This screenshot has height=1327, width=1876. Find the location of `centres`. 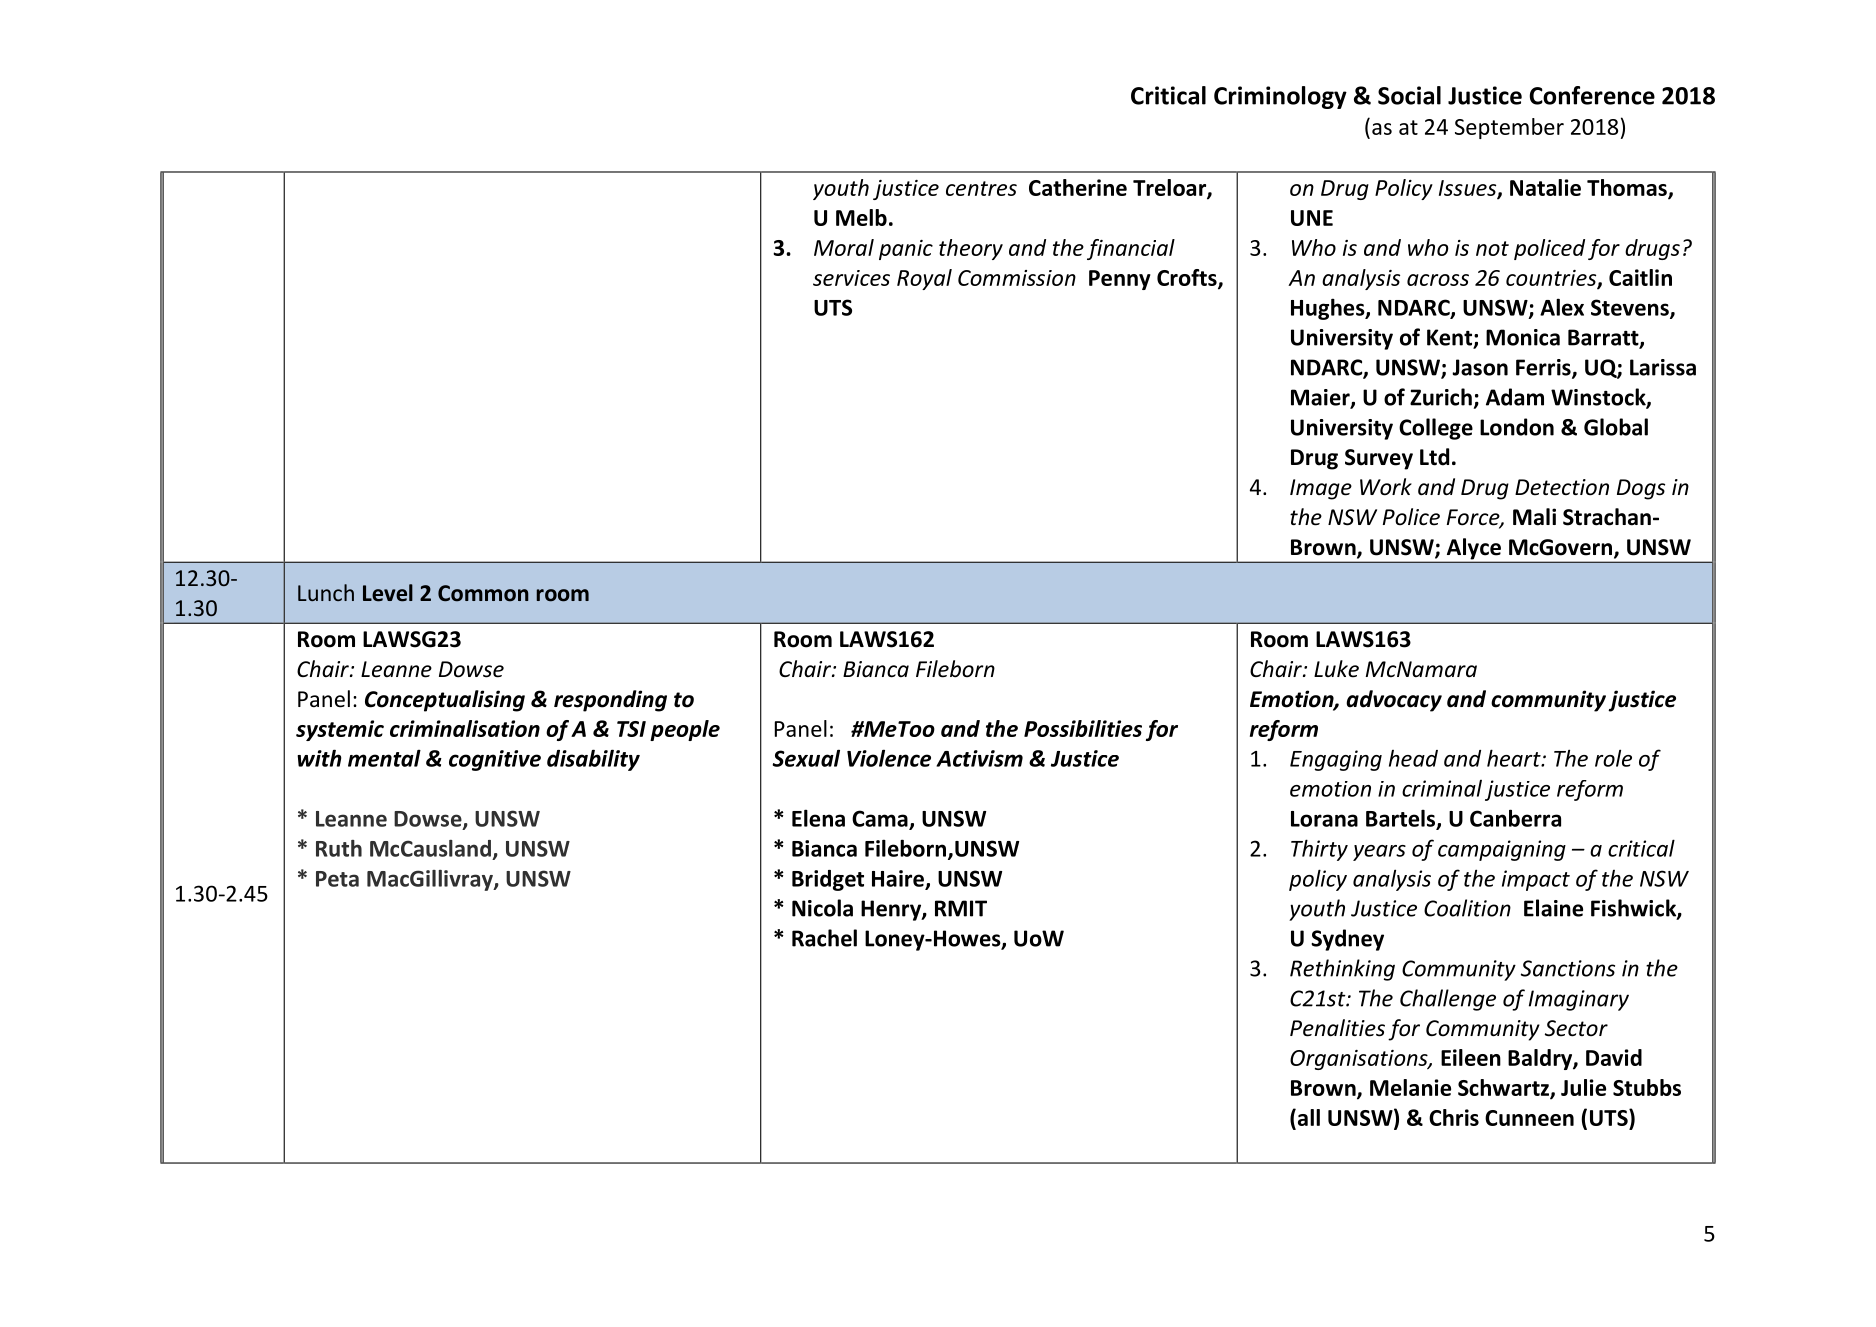

centres is located at coordinates (981, 188).
